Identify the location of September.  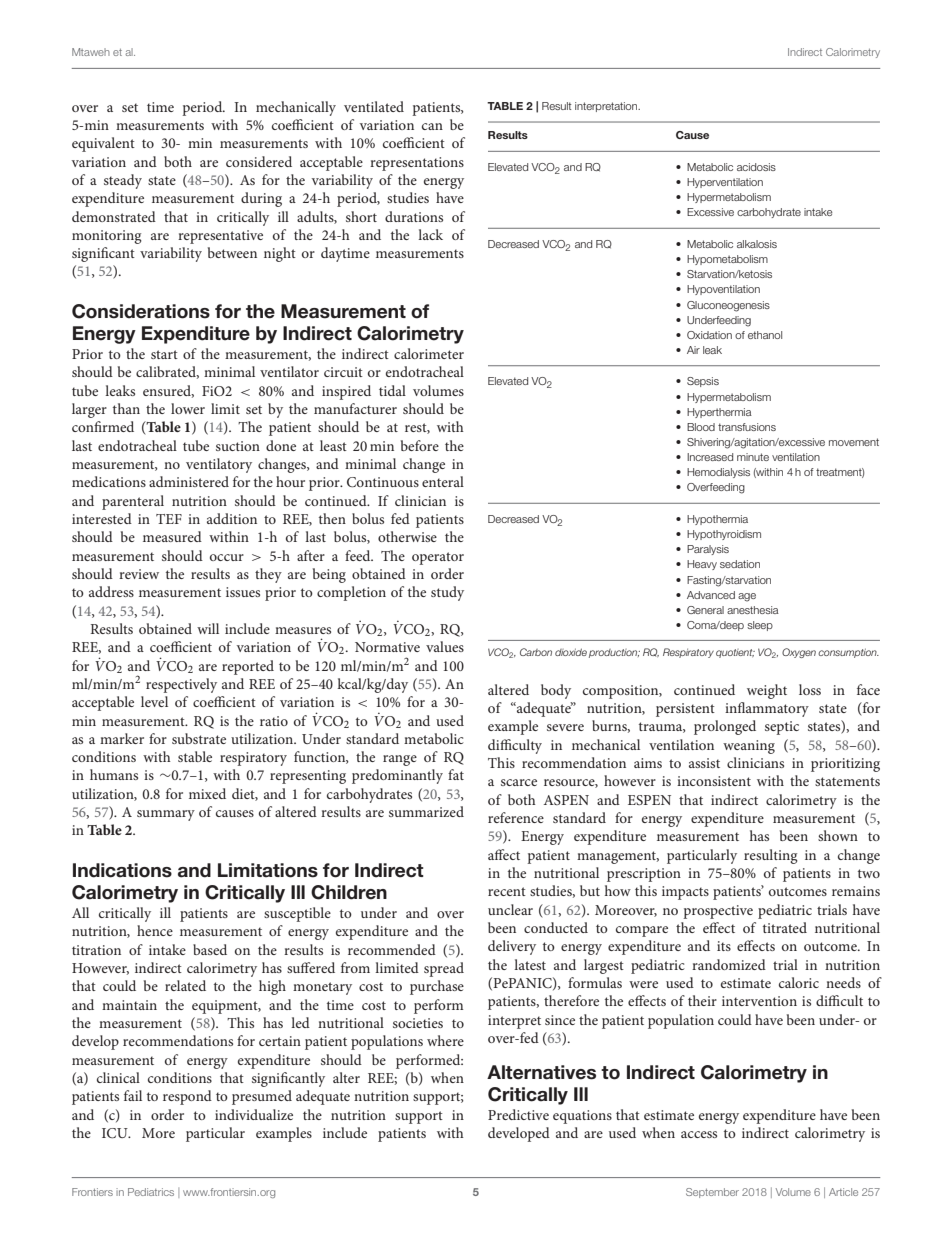
(712, 1193).
